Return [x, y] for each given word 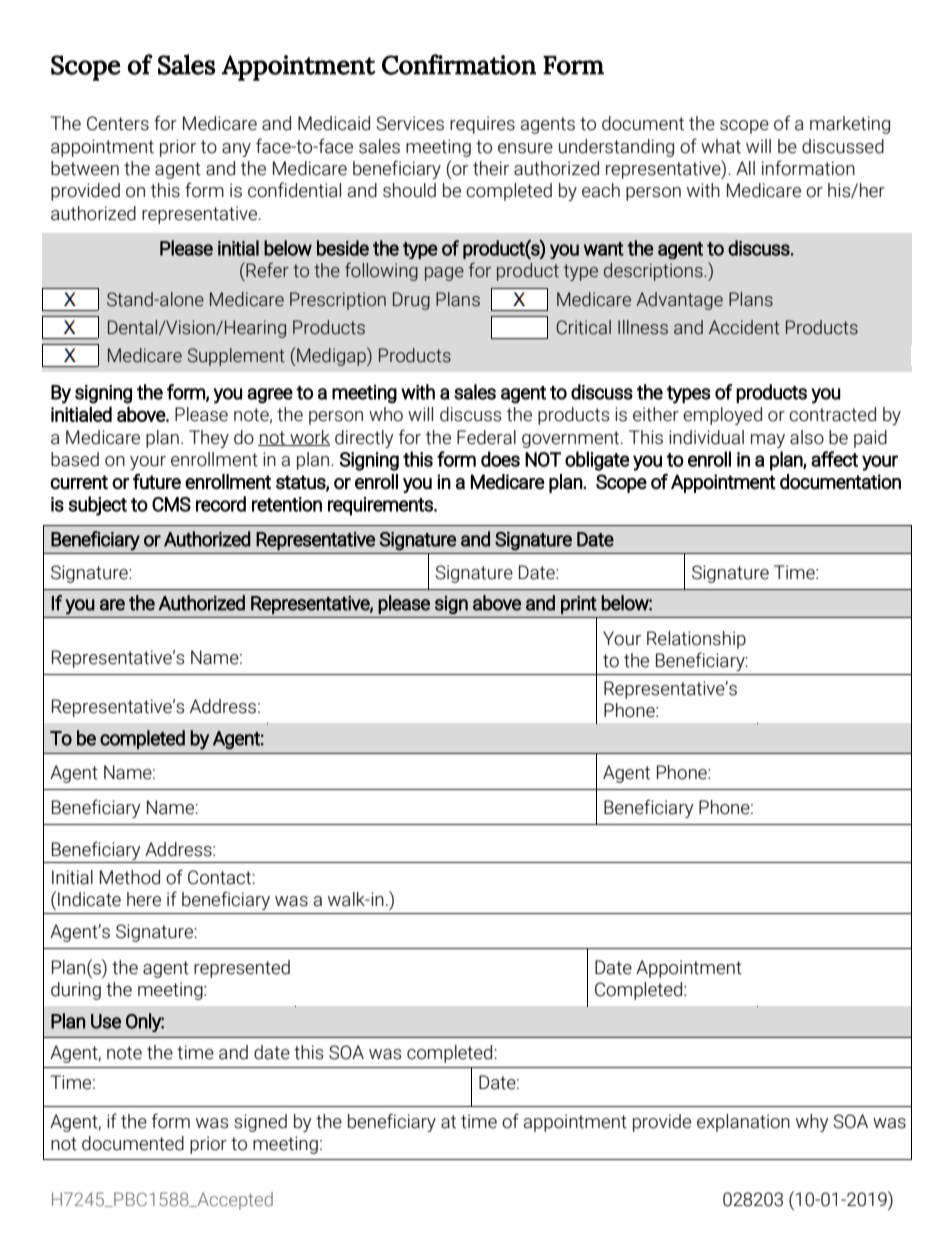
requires [482, 125]
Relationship [696, 640]
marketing [850, 125]
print [579, 605]
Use [106, 1021]
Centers [118, 123]
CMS [171, 504]
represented [242, 969]
